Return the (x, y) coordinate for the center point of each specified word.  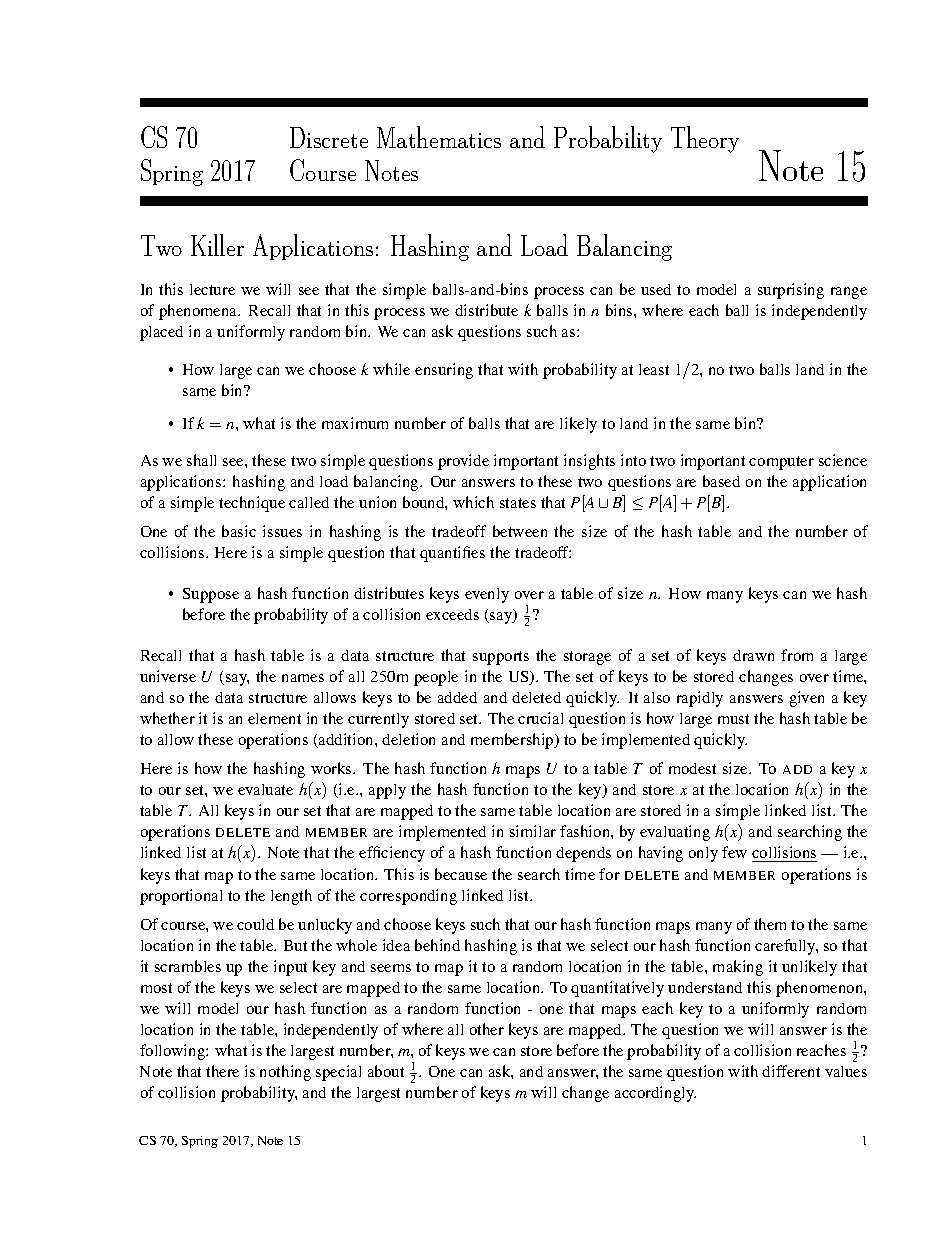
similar (533, 831)
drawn (753, 655)
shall (201, 460)
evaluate (265, 789)
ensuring (444, 371)
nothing (285, 1073)
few (734, 852)
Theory (705, 139)
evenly (487, 595)
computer (781, 463)
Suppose (211, 595)
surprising (791, 291)
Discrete (329, 137)
